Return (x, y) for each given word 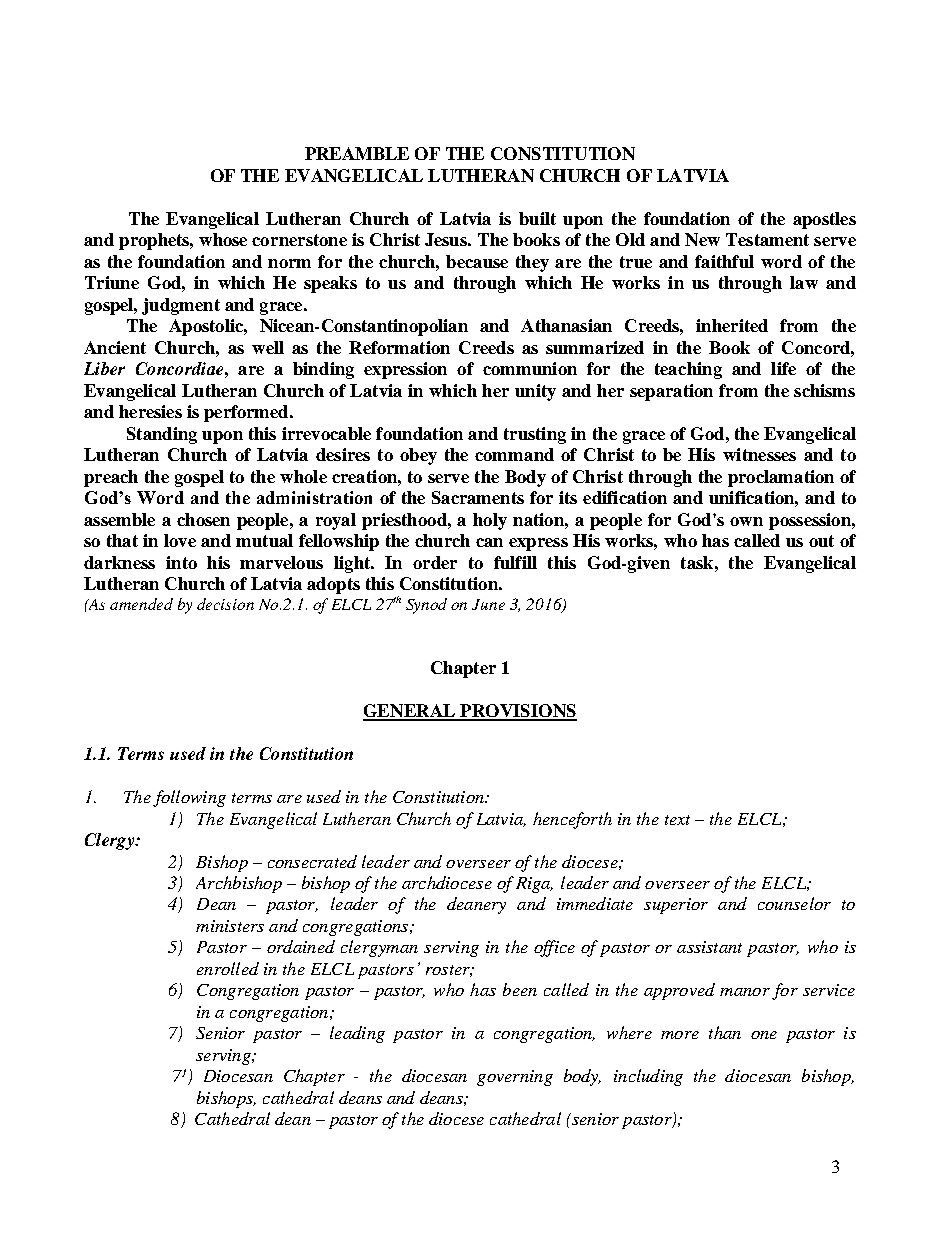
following (189, 798)
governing (515, 1078)
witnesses (759, 454)
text (677, 820)
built (537, 218)
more (680, 1035)
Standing (162, 435)
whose (223, 239)
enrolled (228, 968)
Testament (767, 239)
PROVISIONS (517, 712)
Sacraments (478, 497)
